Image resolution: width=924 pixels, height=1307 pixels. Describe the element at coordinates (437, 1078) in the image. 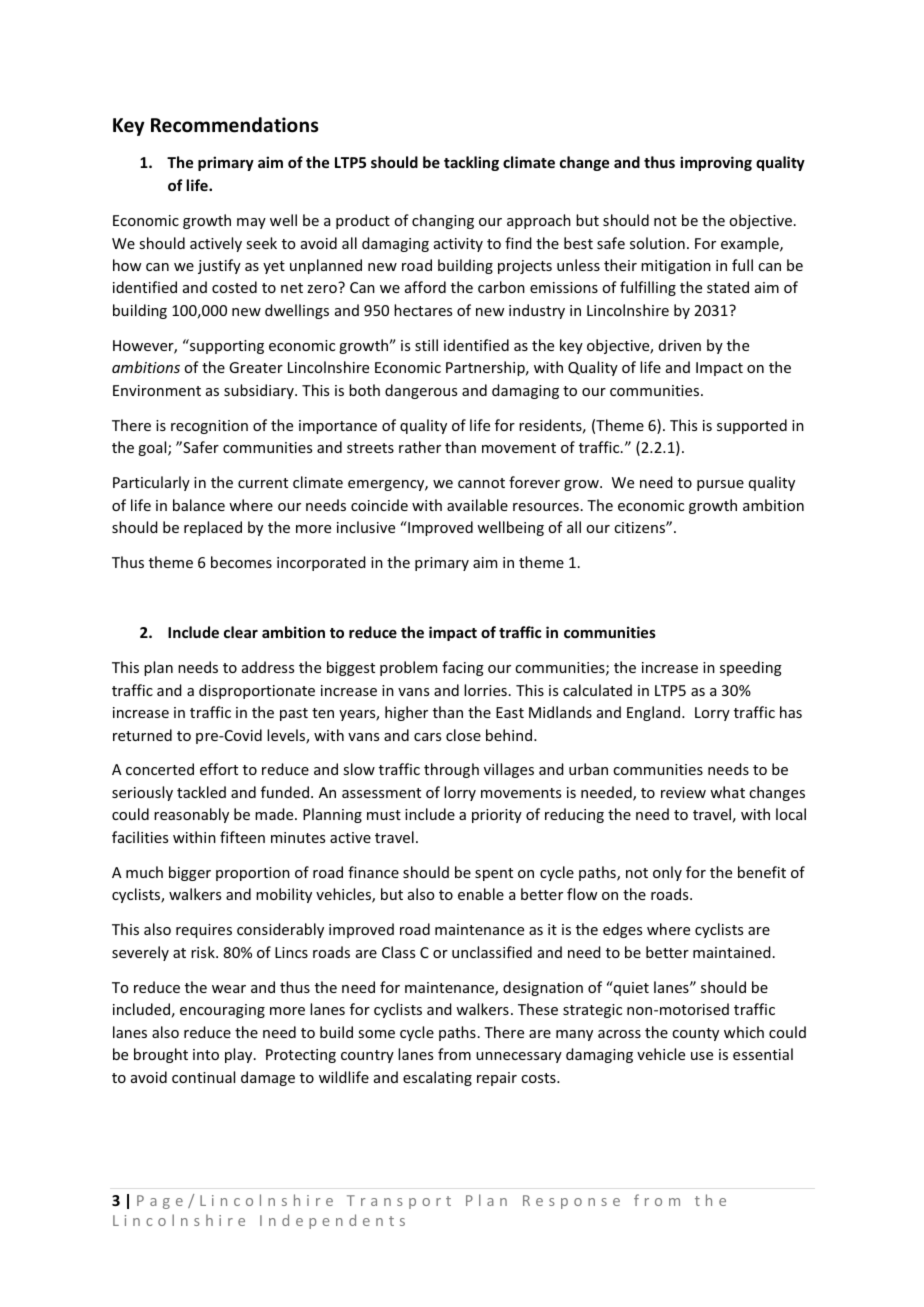

I see `escalating` at that location.
